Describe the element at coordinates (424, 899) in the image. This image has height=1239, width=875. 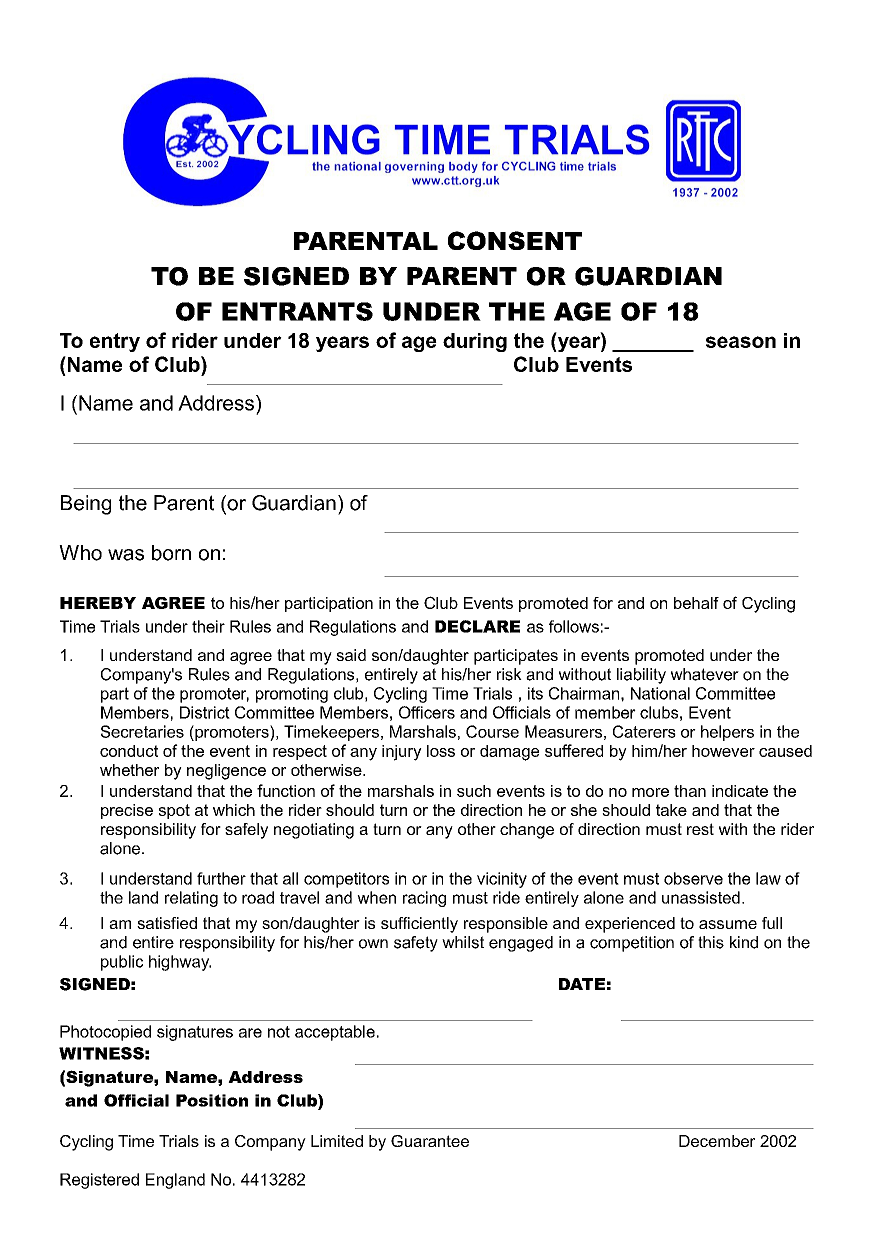
I see `racing` at that location.
